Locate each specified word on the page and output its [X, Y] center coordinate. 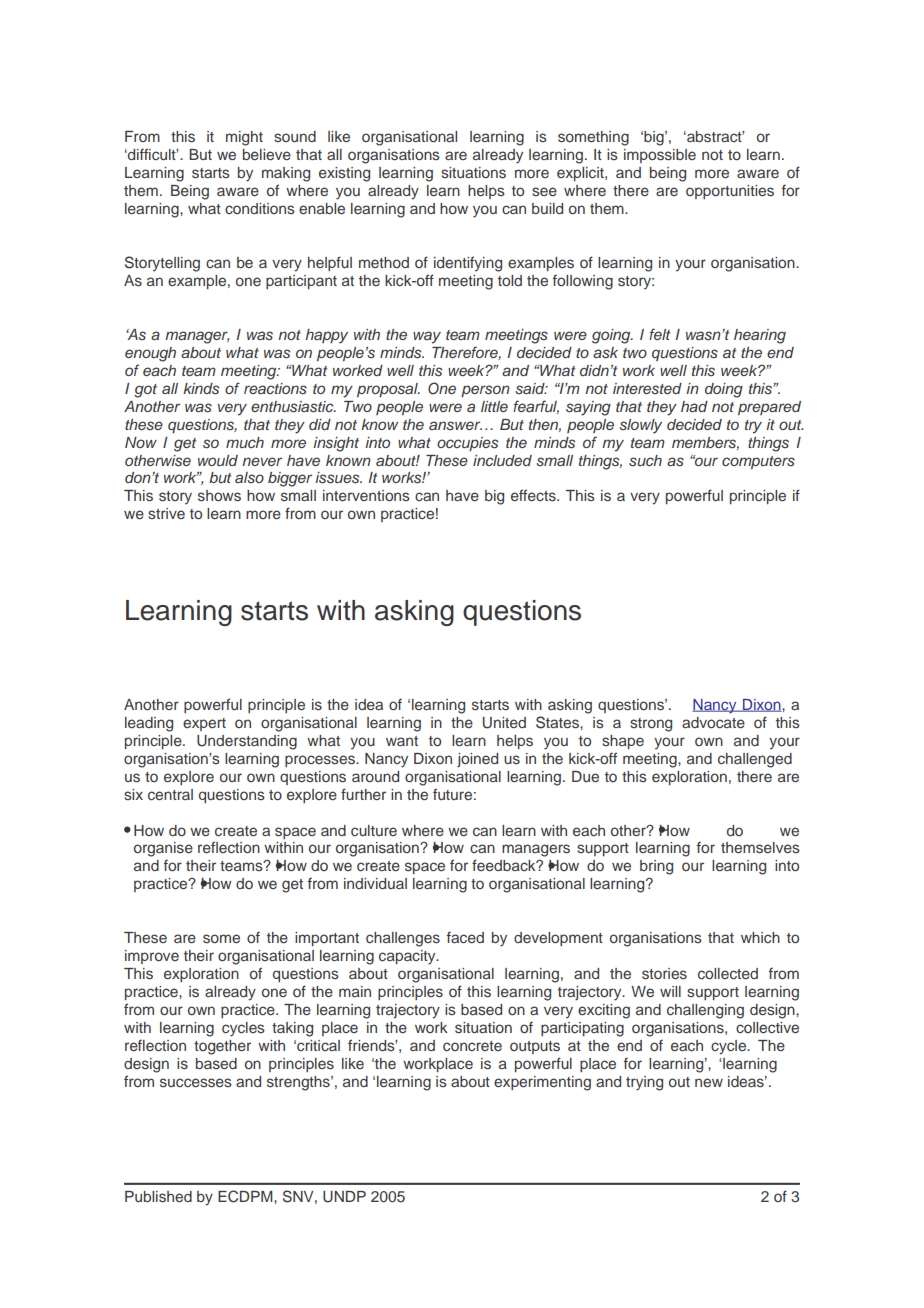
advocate [713, 722]
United [504, 723]
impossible [660, 156]
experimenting [542, 1083]
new [709, 1082]
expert [204, 724]
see [544, 191]
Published [158, 1196]
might [244, 138]
